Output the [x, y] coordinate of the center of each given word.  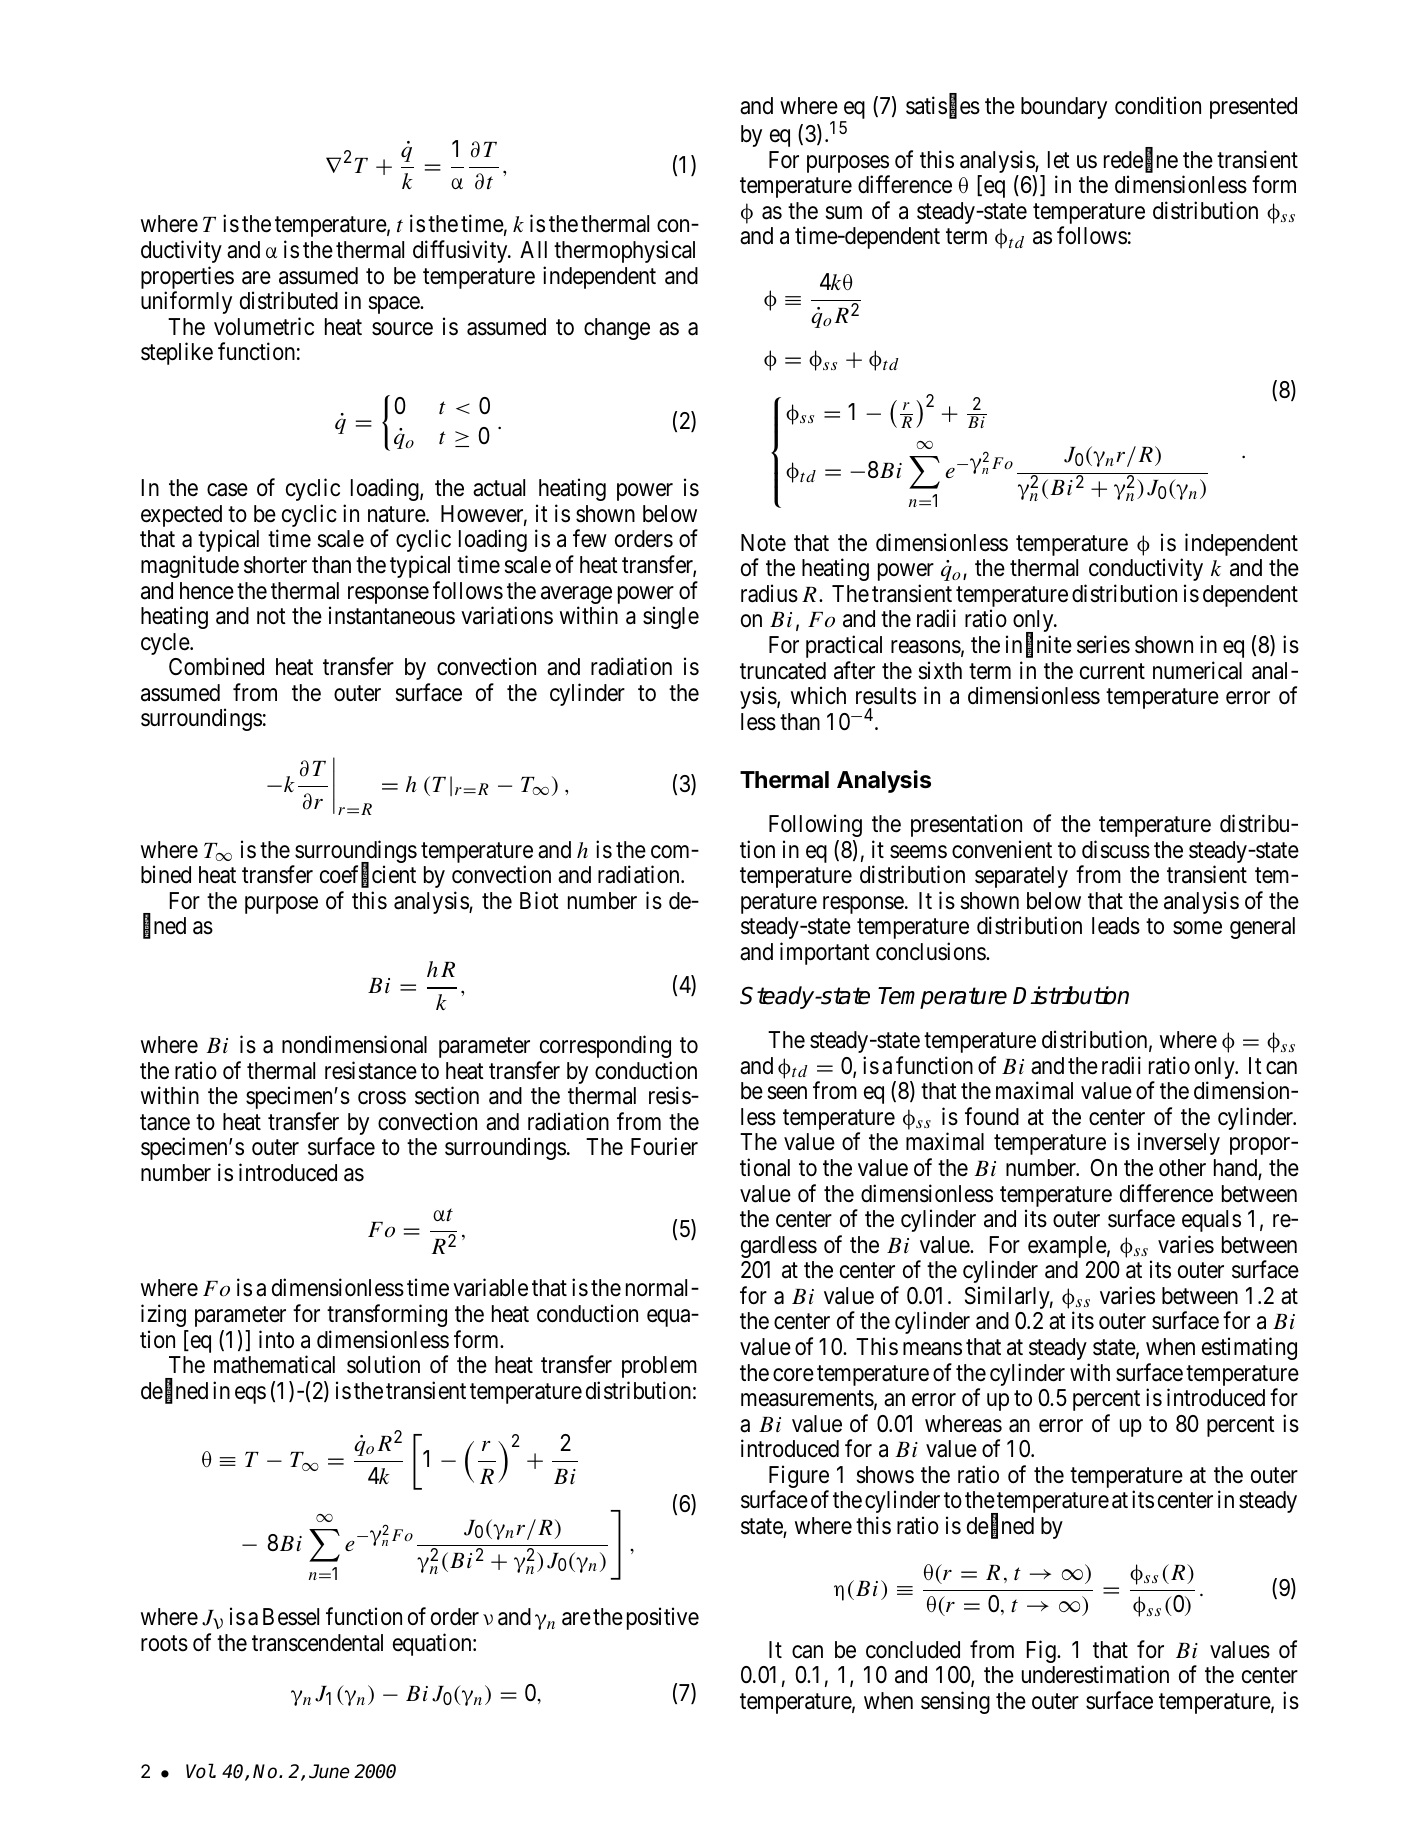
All [533, 249]
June [329, 1771]
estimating [1249, 1348]
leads [1116, 926]
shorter [275, 565]
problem [659, 1367]
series [1103, 644]
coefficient [368, 875]
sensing [955, 1702]
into [276, 1339]
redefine [1141, 160]
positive [663, 1619]
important [825, 953]
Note [763, 543]
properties [187, 279]
